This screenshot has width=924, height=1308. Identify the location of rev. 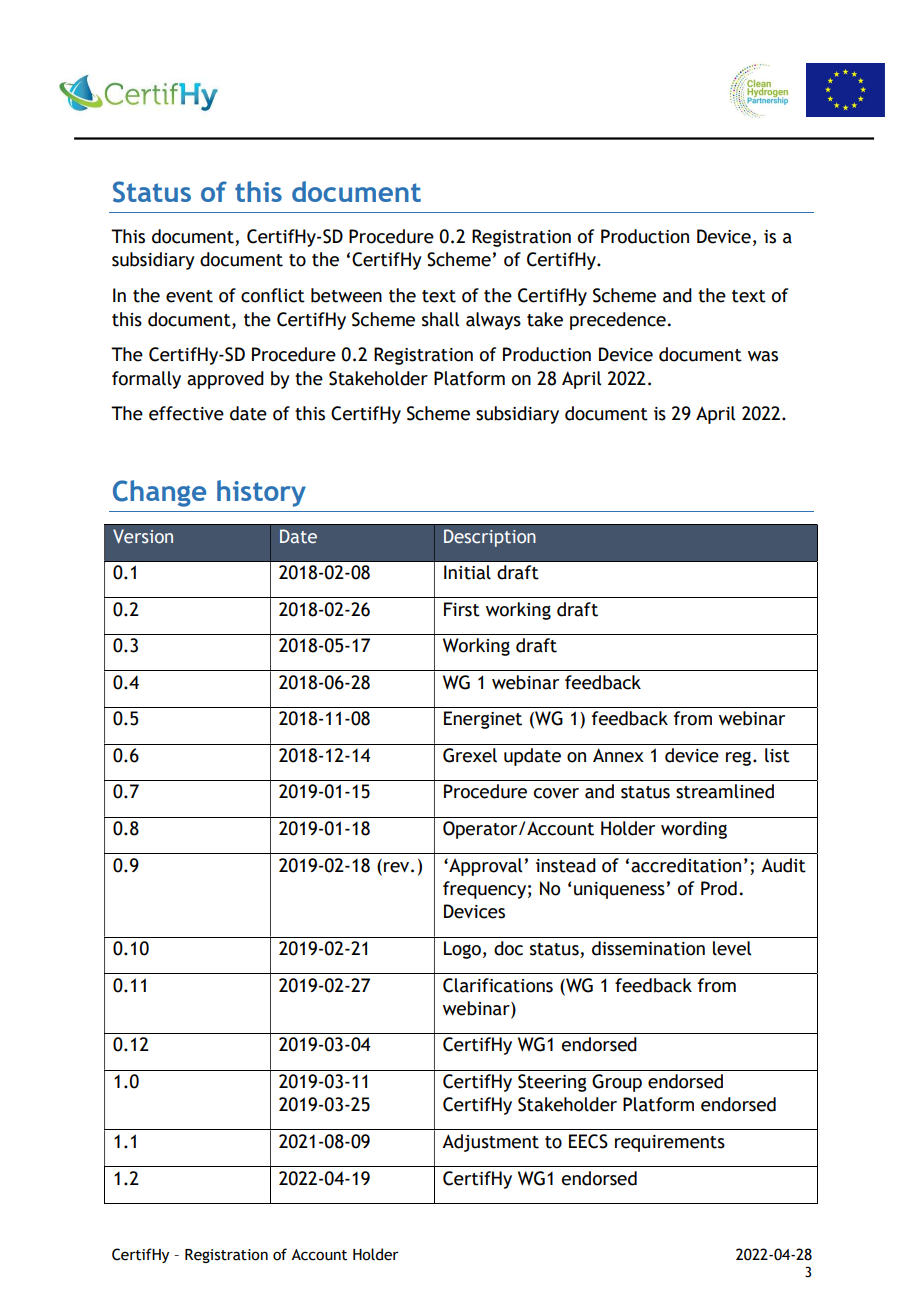
(398, 867).
